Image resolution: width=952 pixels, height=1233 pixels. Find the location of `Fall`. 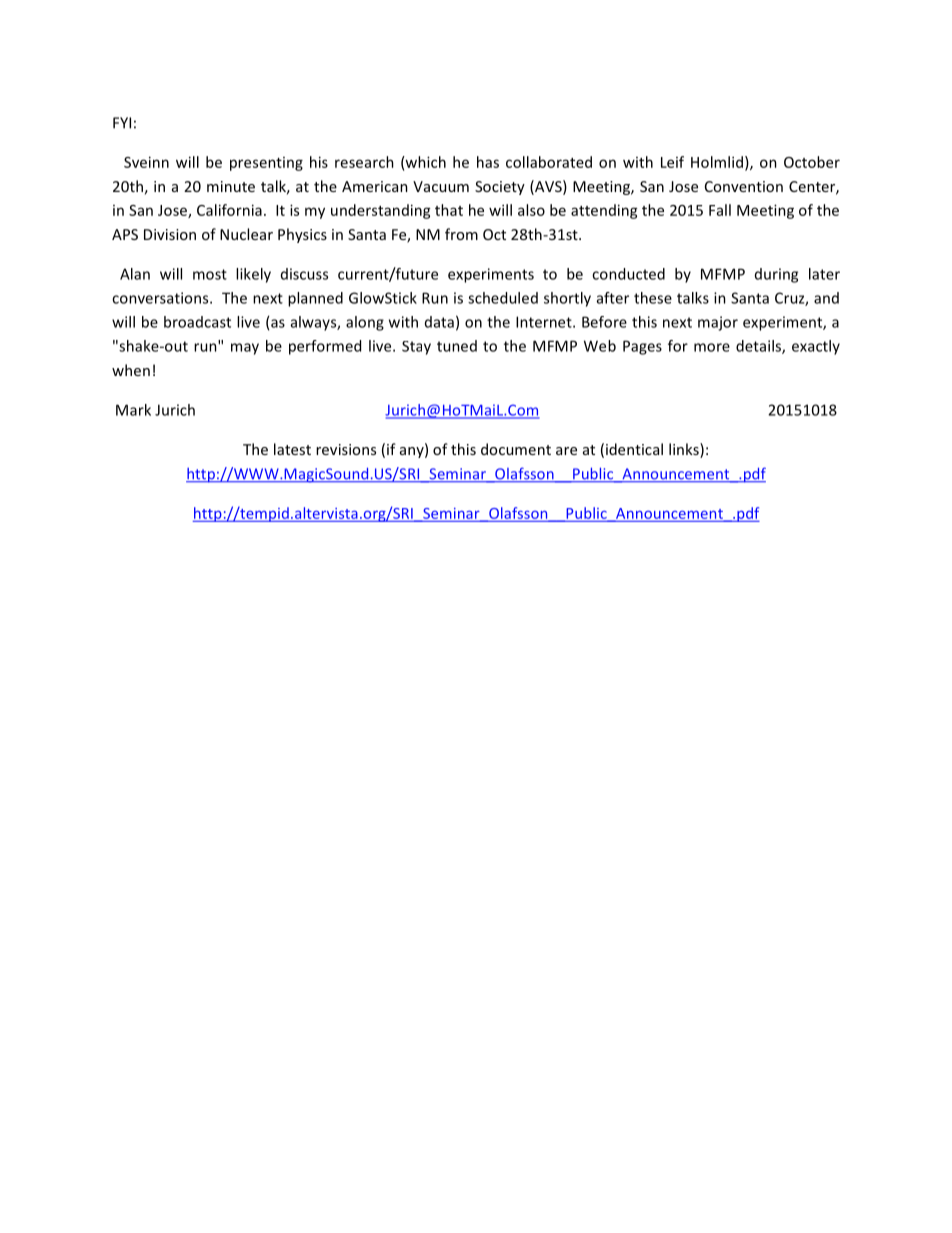

Fall is located at coordinates (720, 210).
